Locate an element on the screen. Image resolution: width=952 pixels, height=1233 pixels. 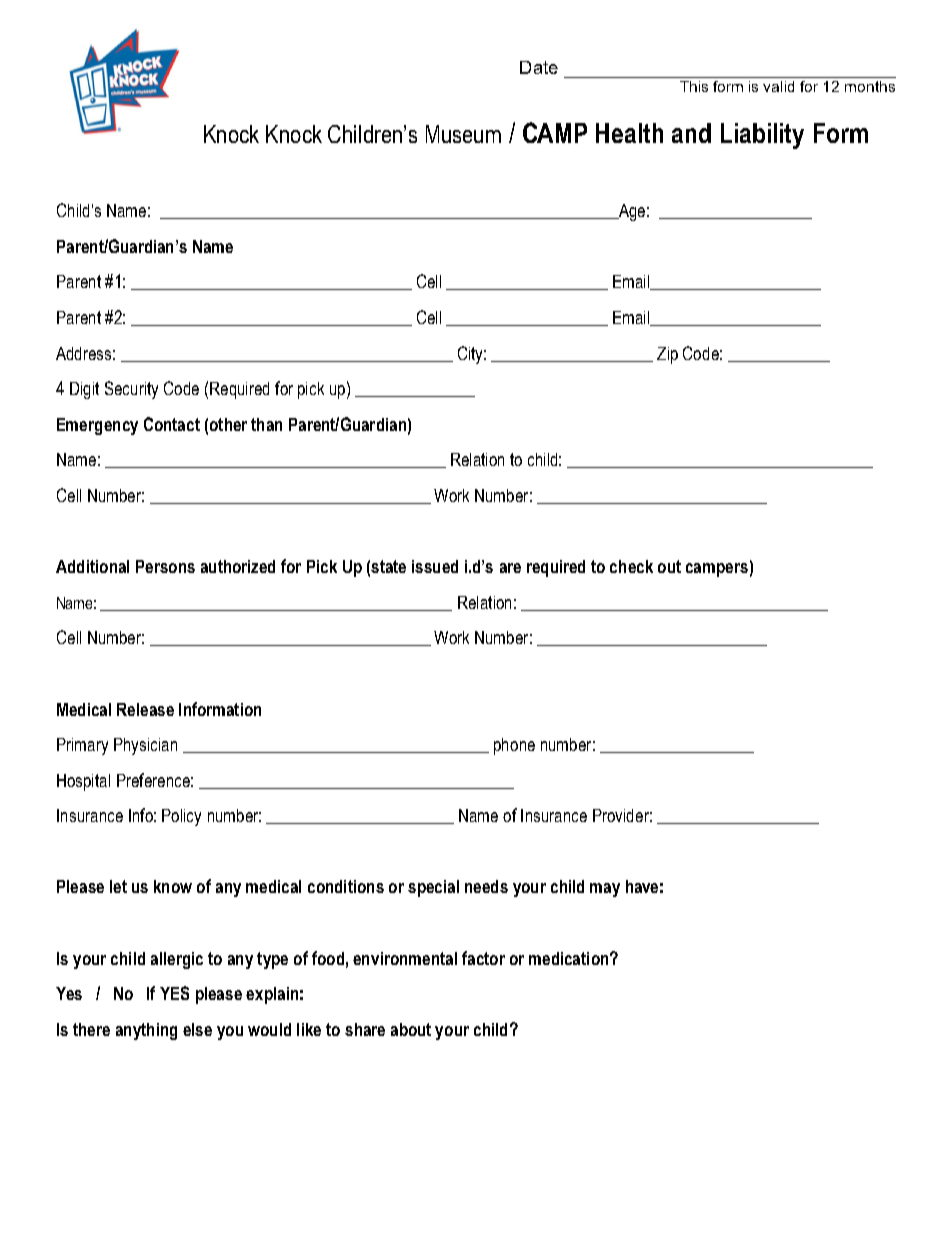
valid is located at coordinates (778, 86).
